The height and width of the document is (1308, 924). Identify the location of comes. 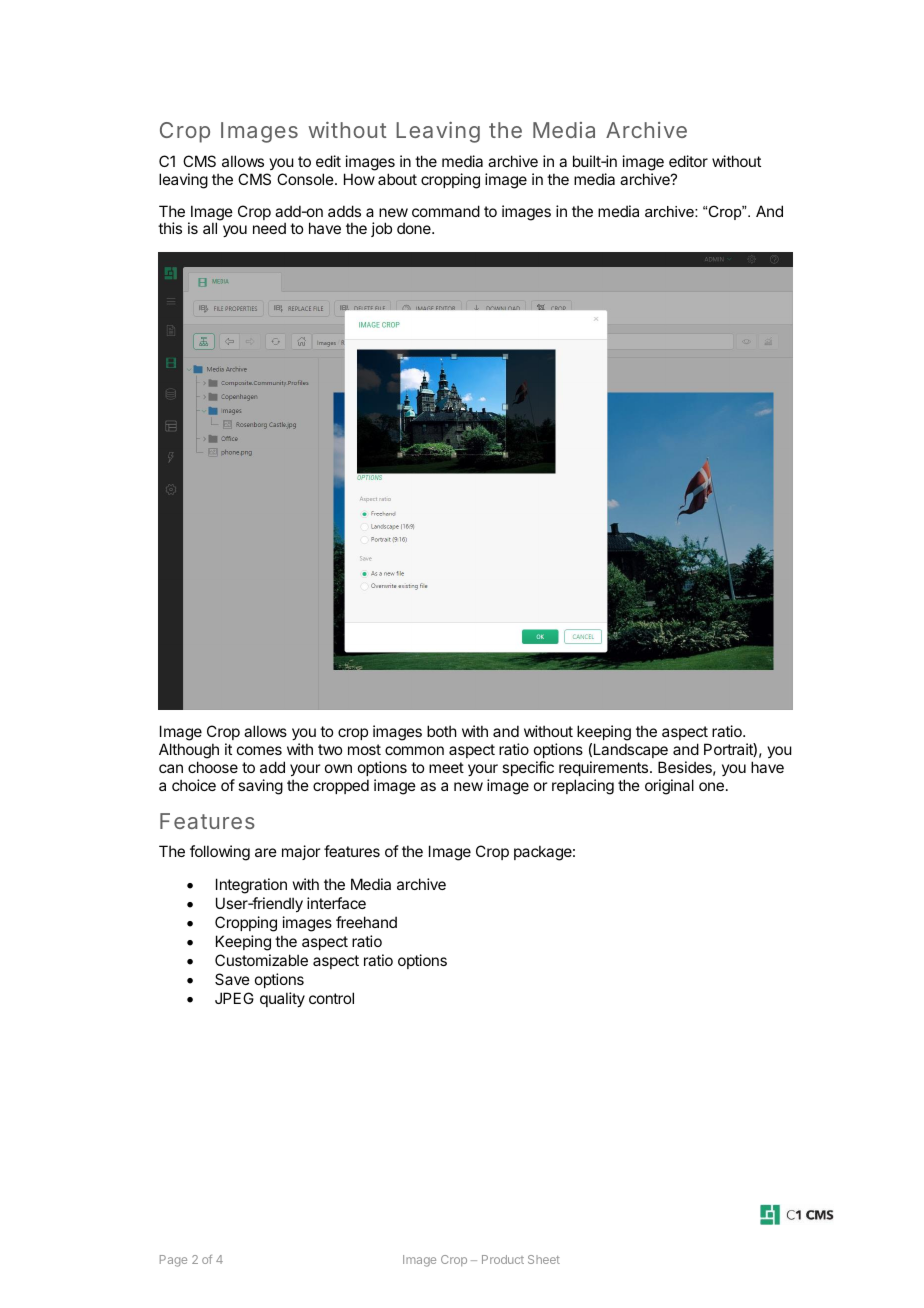
(259, 750).
